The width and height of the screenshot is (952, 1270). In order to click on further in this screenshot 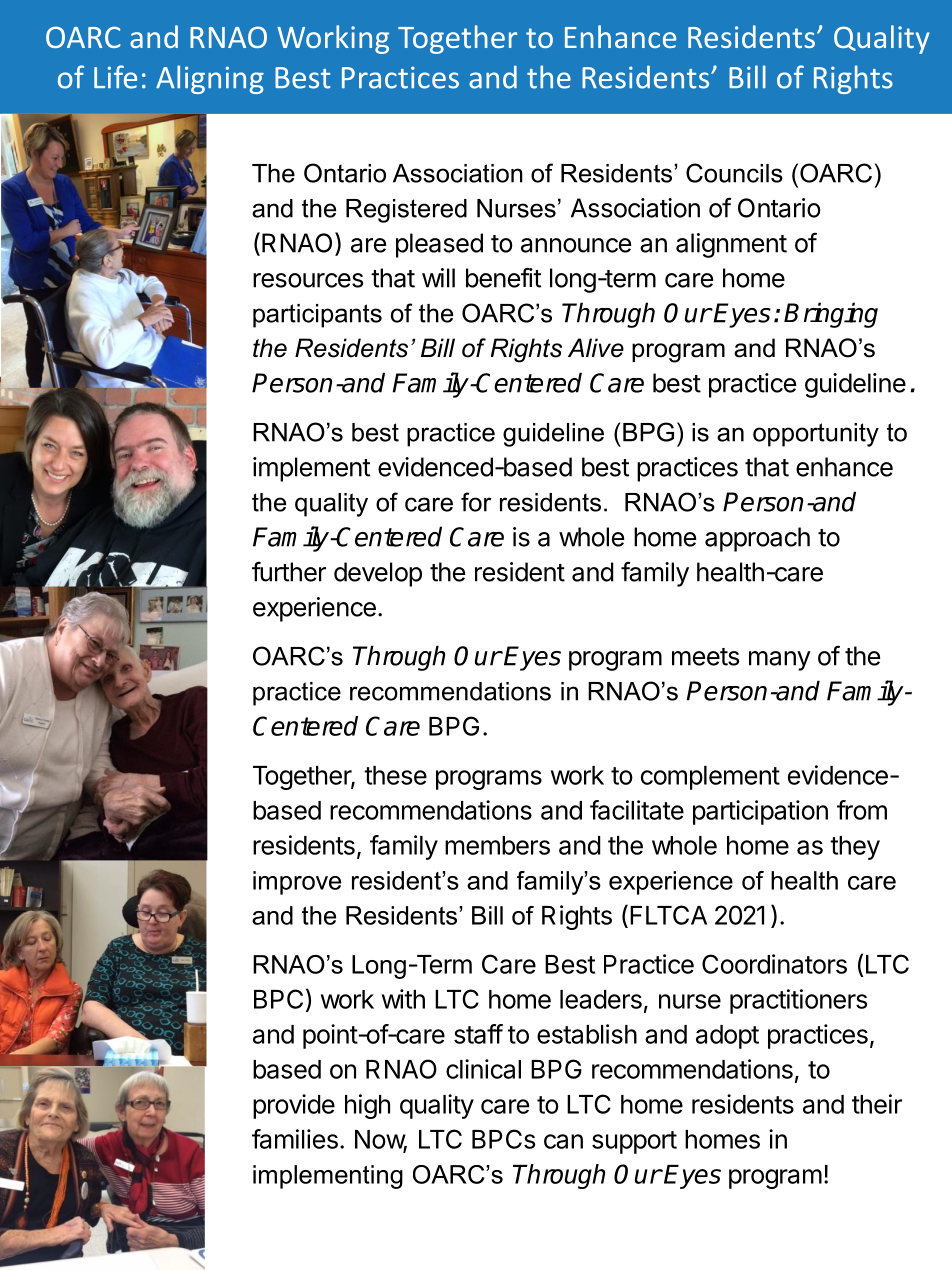, I will do `click(289, 571)`.
